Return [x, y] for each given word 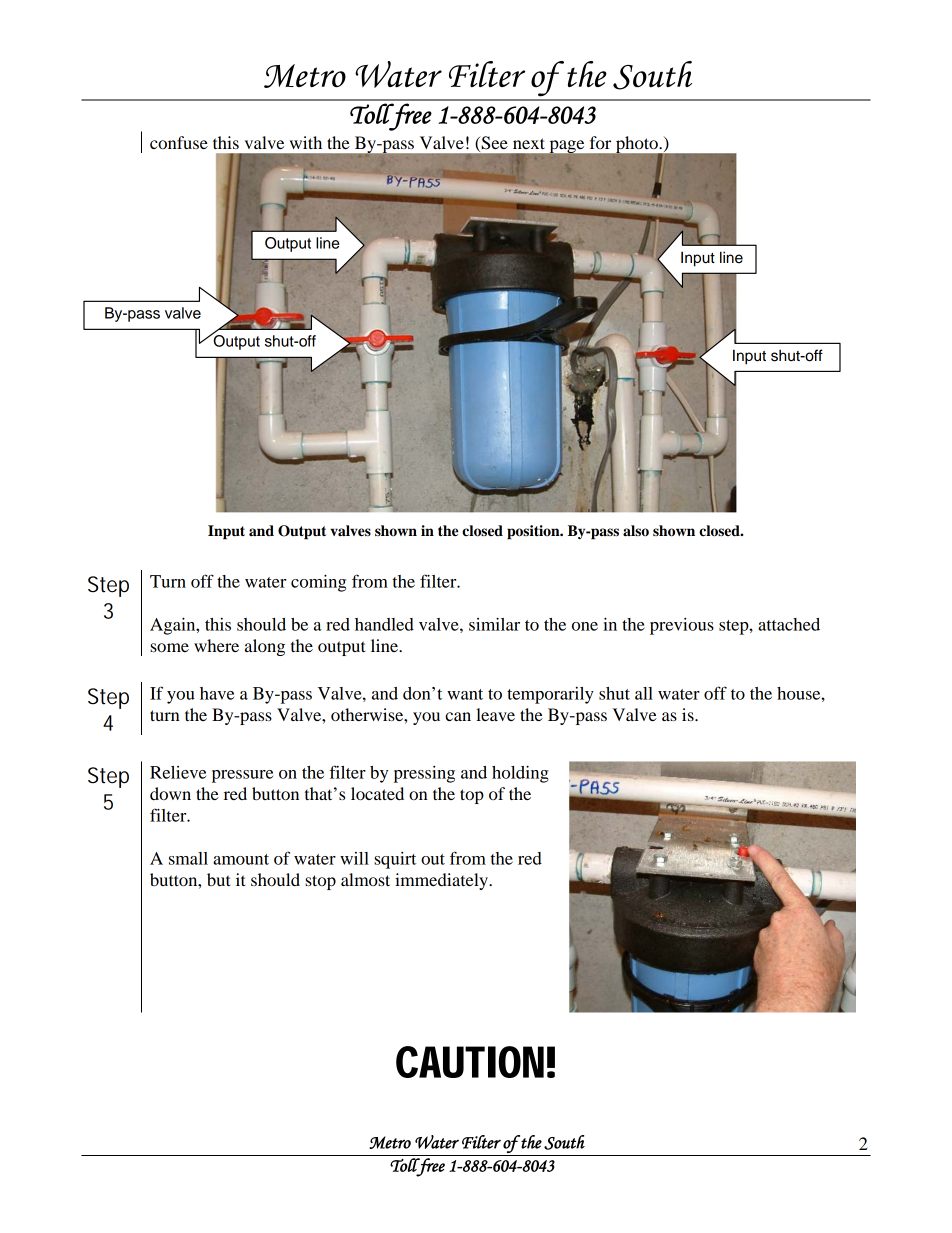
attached [789, 624]
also [636, 531]
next [529, 143]
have [217, 693]
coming [318, 583]
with [306, 142]
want [465, 694]
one [585, 626]
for [600, 142]
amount [241, 859]
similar [494, 624]
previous [682, 626]
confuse [179, 142]
